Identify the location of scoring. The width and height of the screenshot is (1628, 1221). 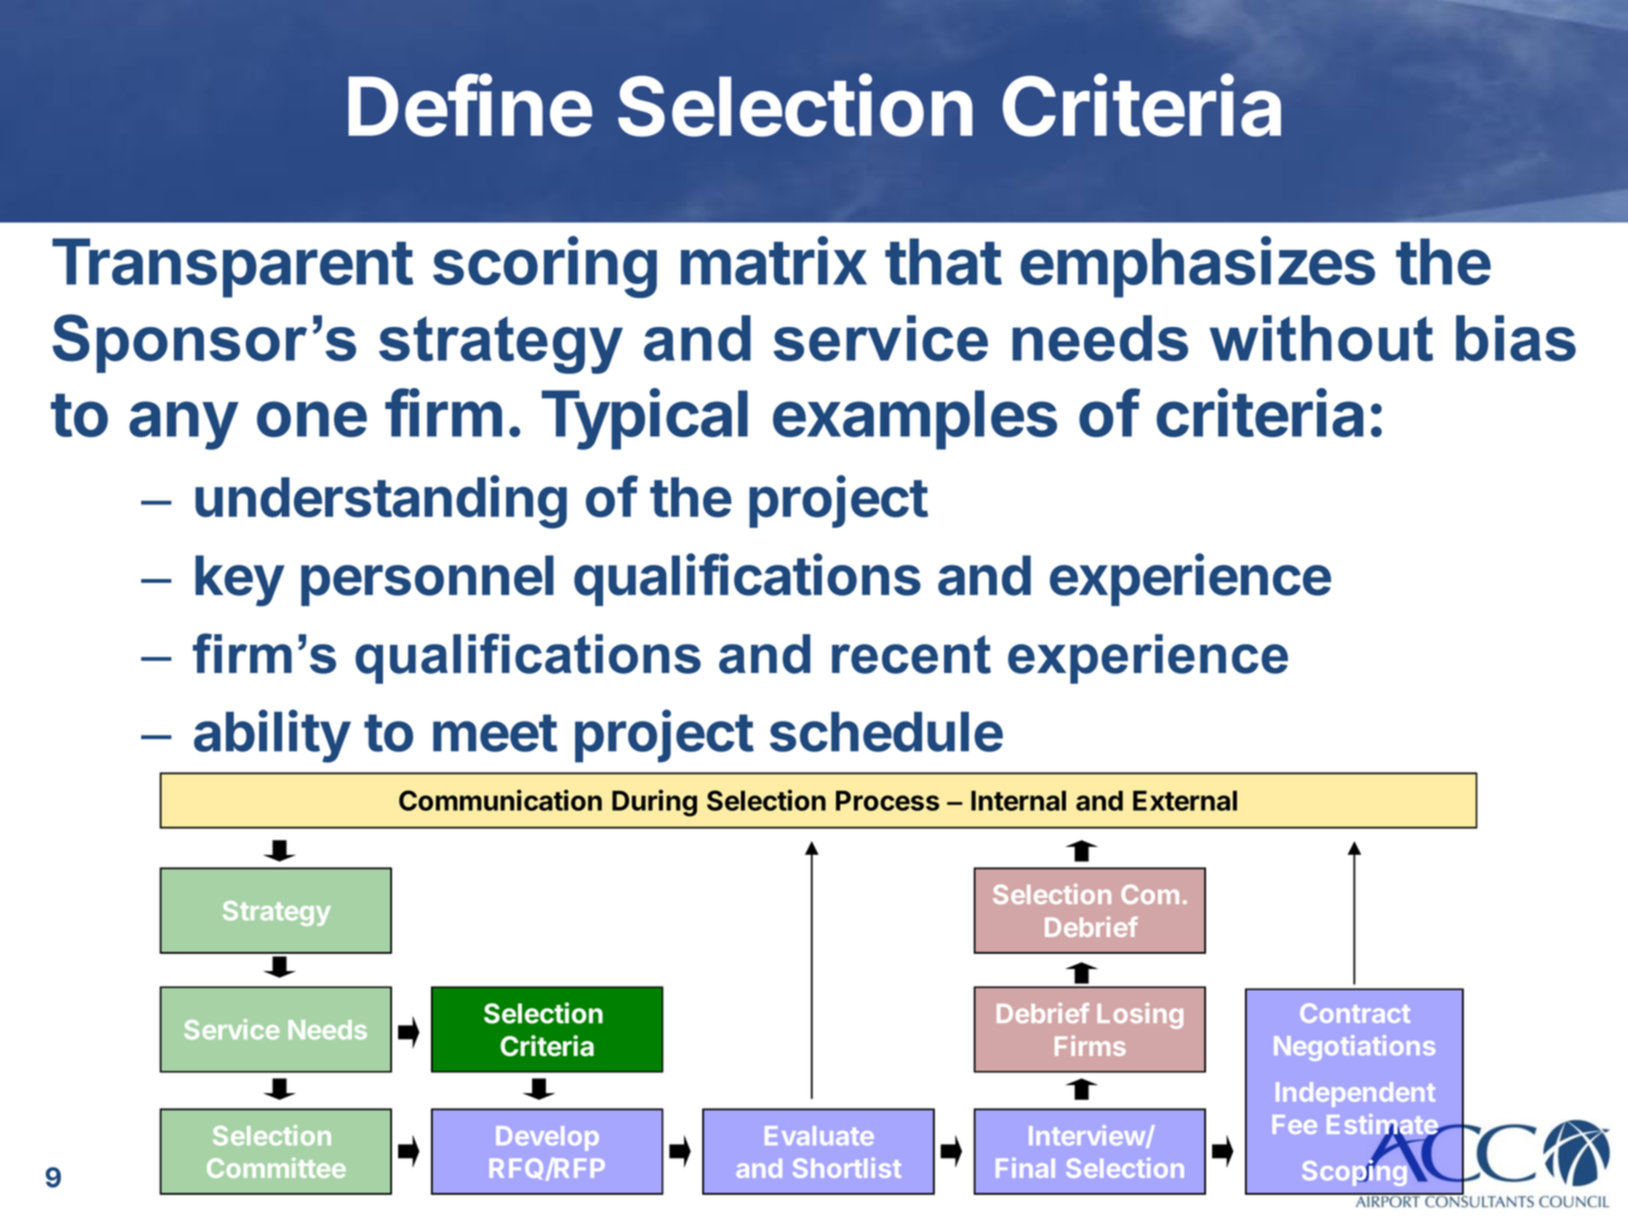
(545, 267).
